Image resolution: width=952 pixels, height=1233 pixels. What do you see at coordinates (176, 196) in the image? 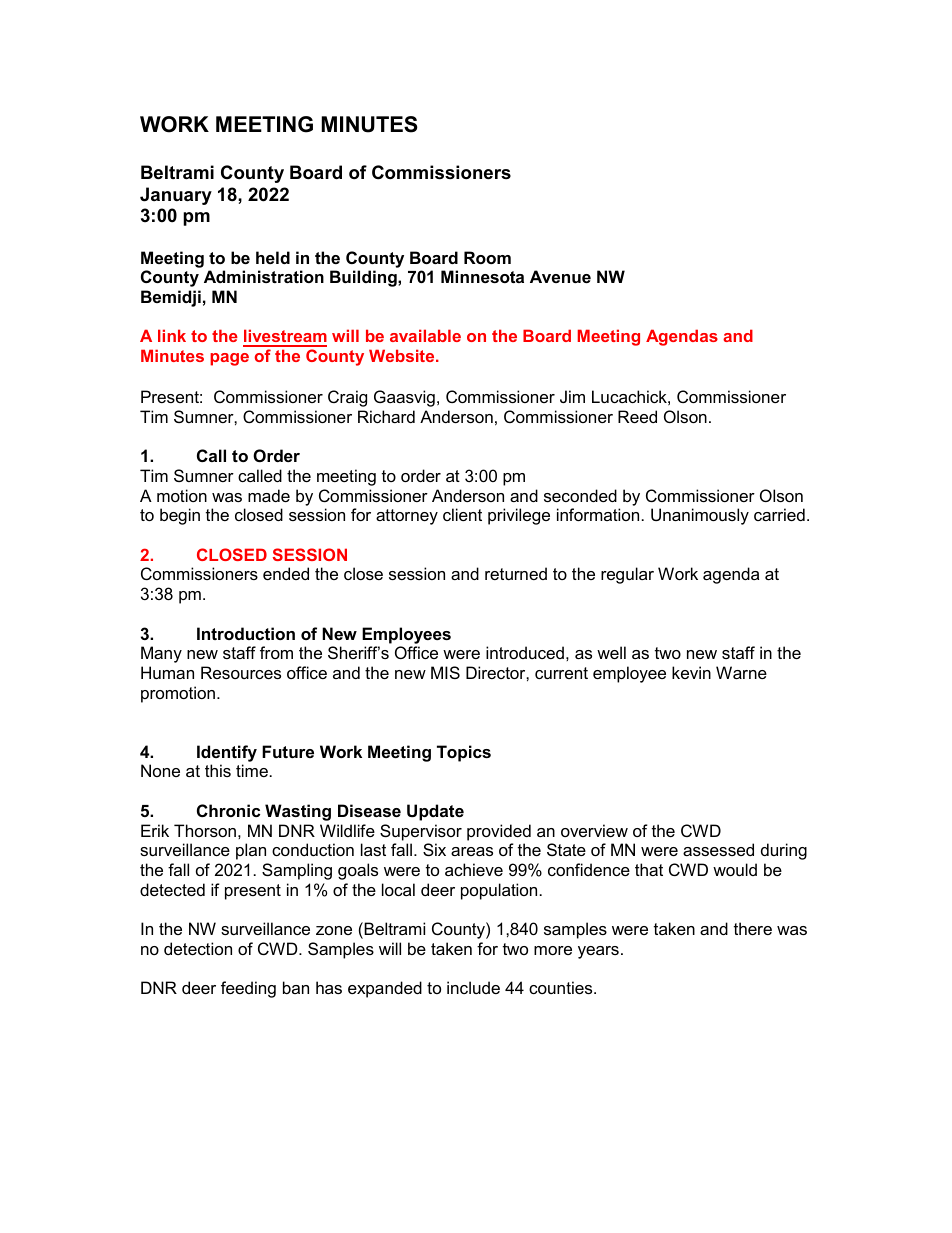
I see `January` at bounding box center [176, 196].
